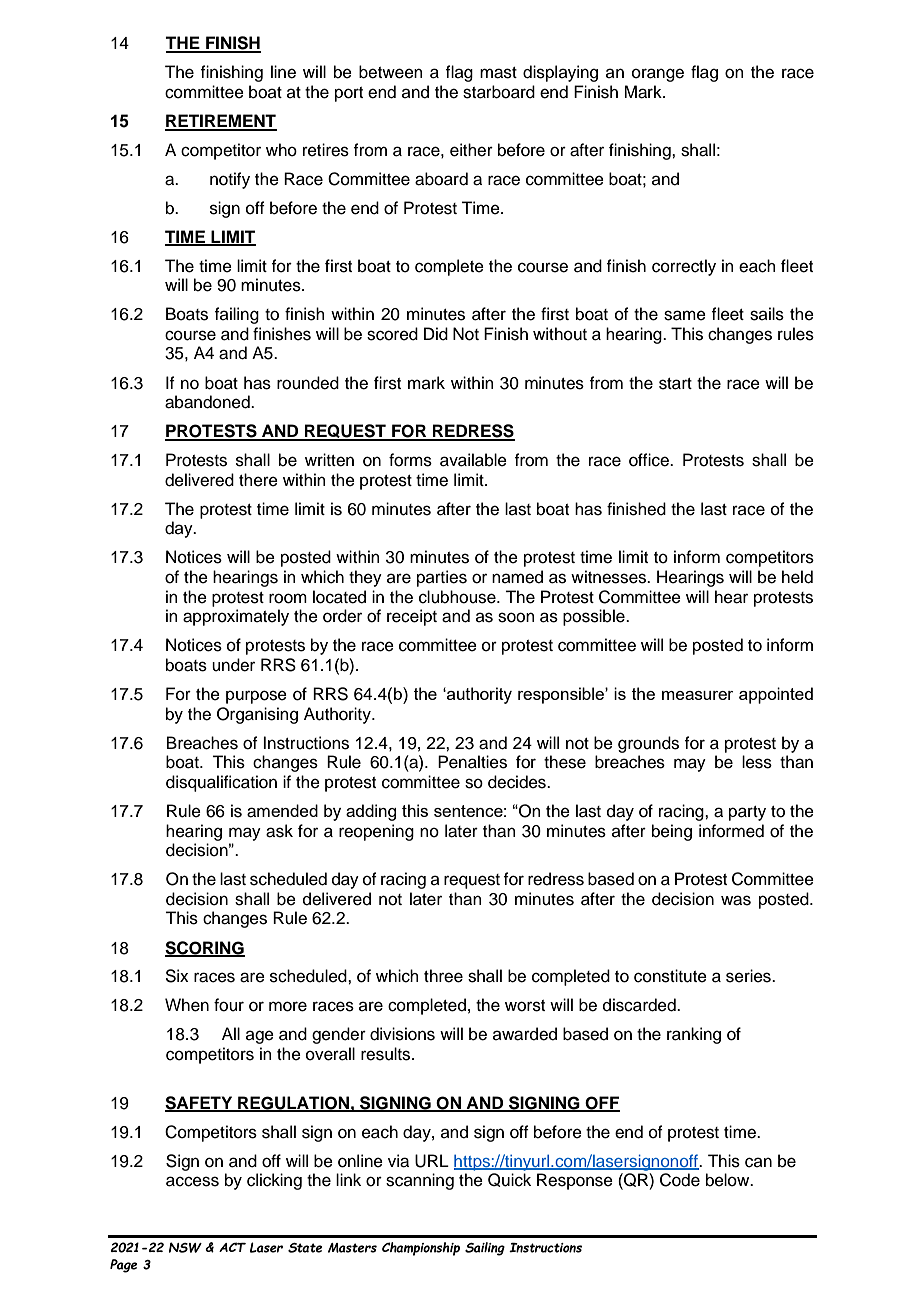 The image size is (924, 1308). Describe the element at coordinates (776, 695) in the screenshot. I see `appointed` at that location.
